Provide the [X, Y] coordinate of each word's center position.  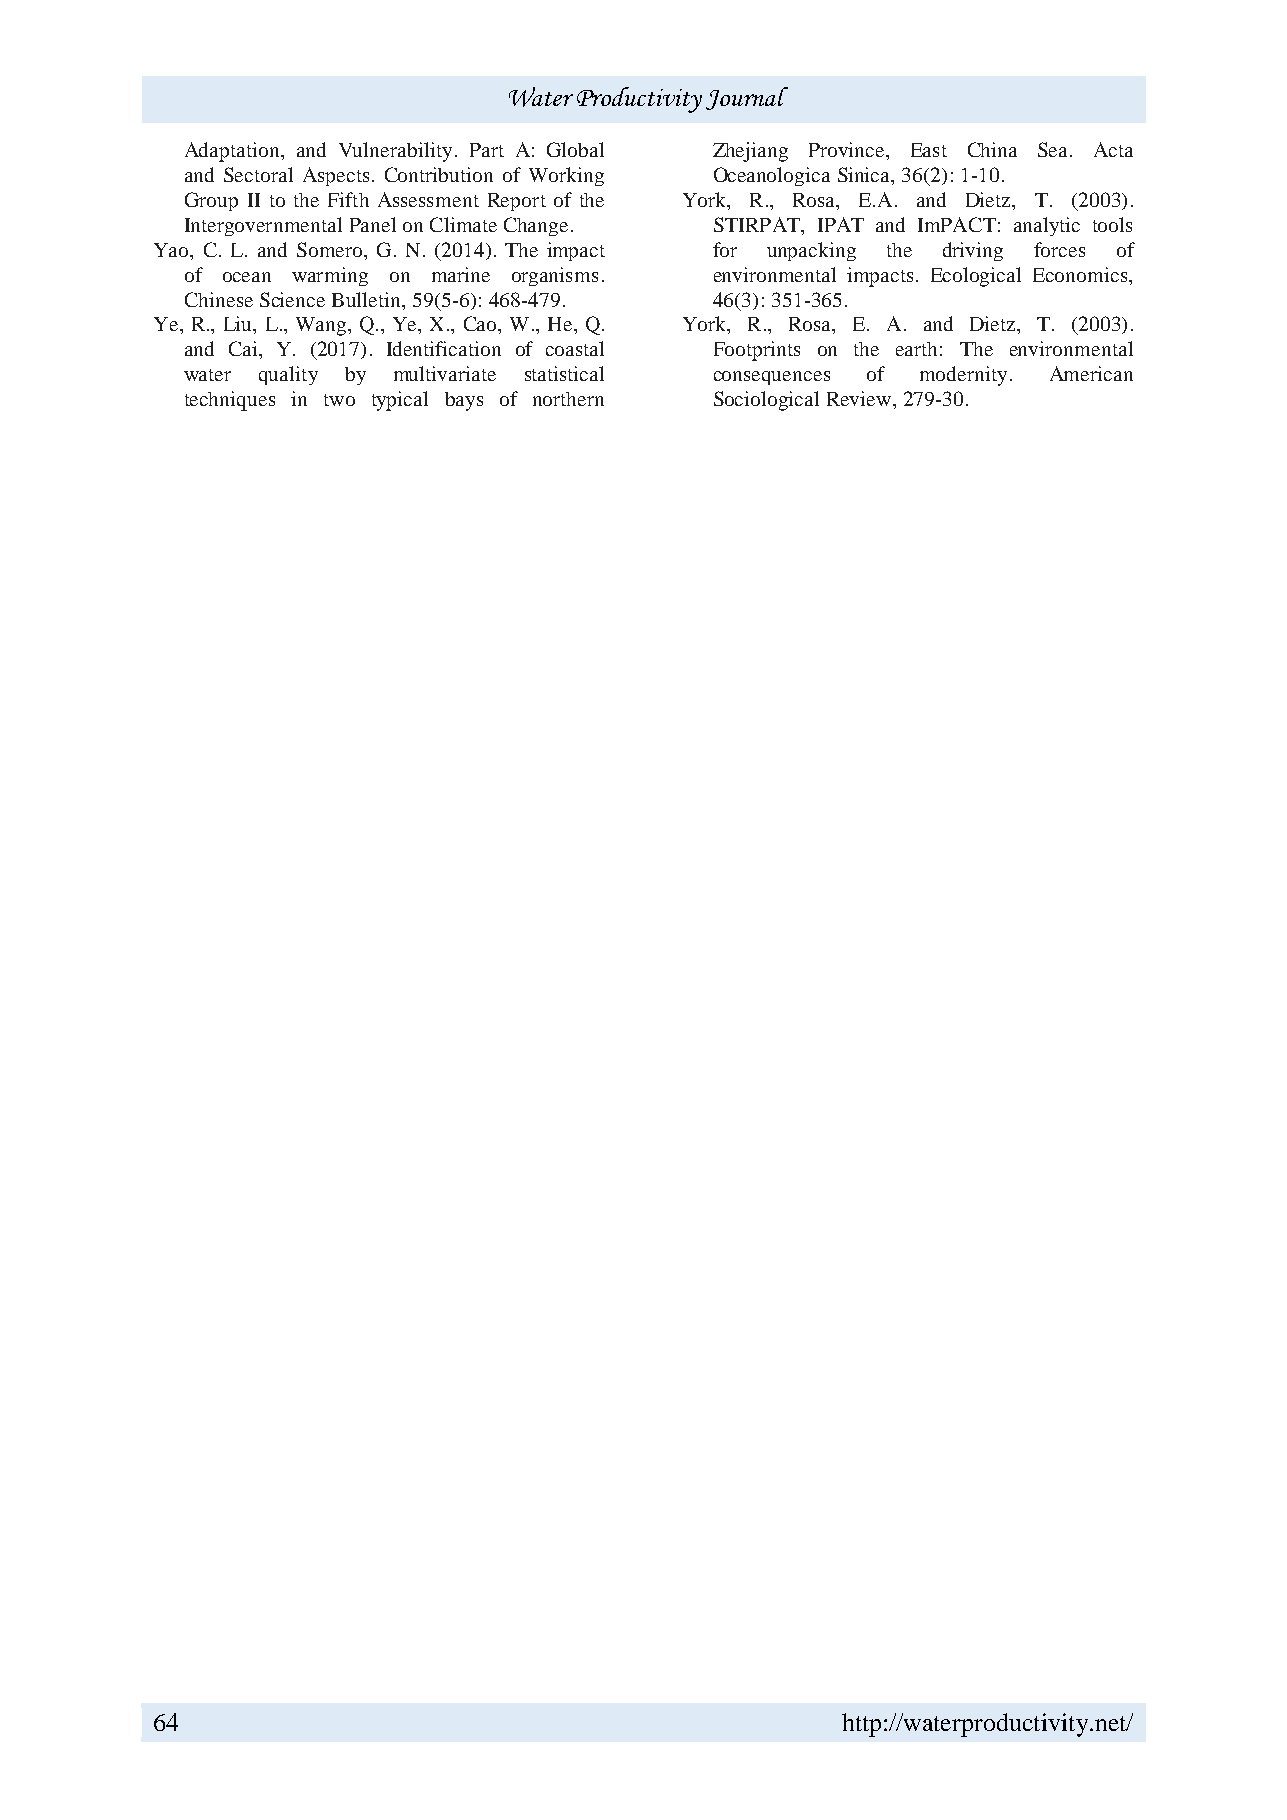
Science [292, 299]
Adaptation [233, 152]
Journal [747, 98]
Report [517, 202]
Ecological [976, 277]
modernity [963, 376]
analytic [1047, 226]
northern [568, 399]
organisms [555, 276]
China [992, 149]
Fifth [348, 199]
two [339, 400]
